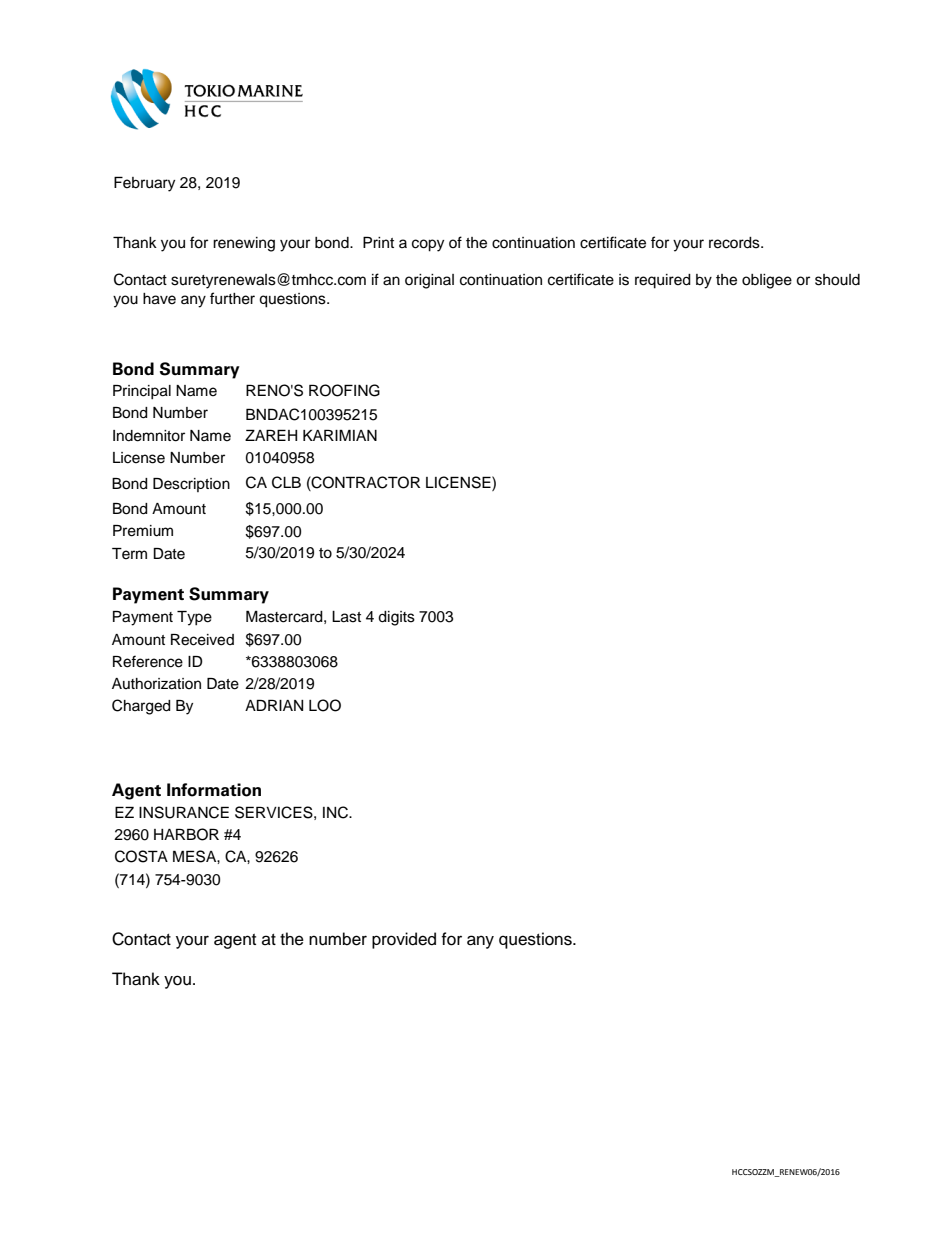 The image size is (952, 1233). I want to click on Last, so click(346, 617).
